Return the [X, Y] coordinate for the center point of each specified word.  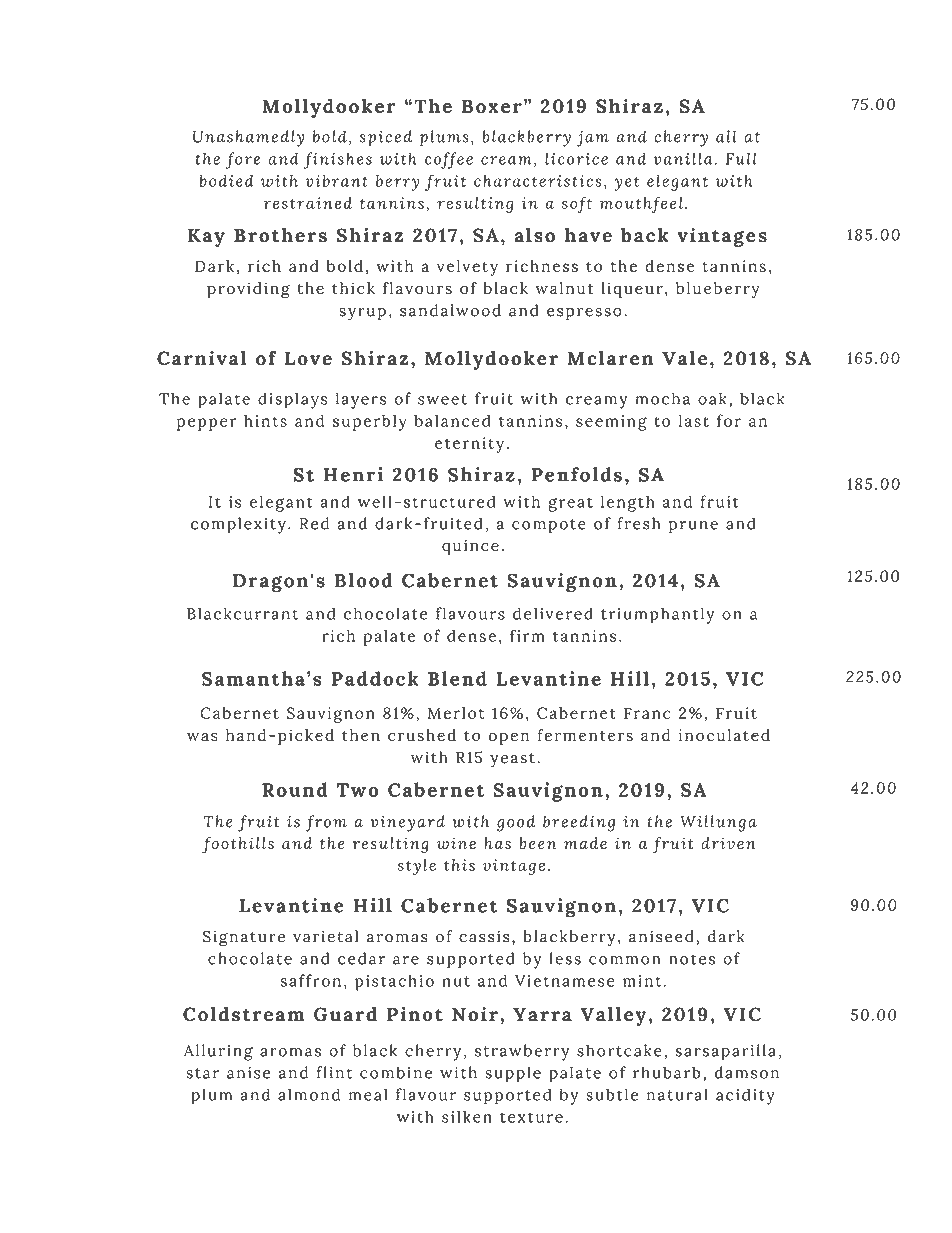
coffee [449, 160]
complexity [238, 525]
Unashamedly [248, 138]
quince [470, 547]
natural [677, 1094]
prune [693, 527]
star [202, 1073]
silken [467, 1116]
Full [741, 158]
